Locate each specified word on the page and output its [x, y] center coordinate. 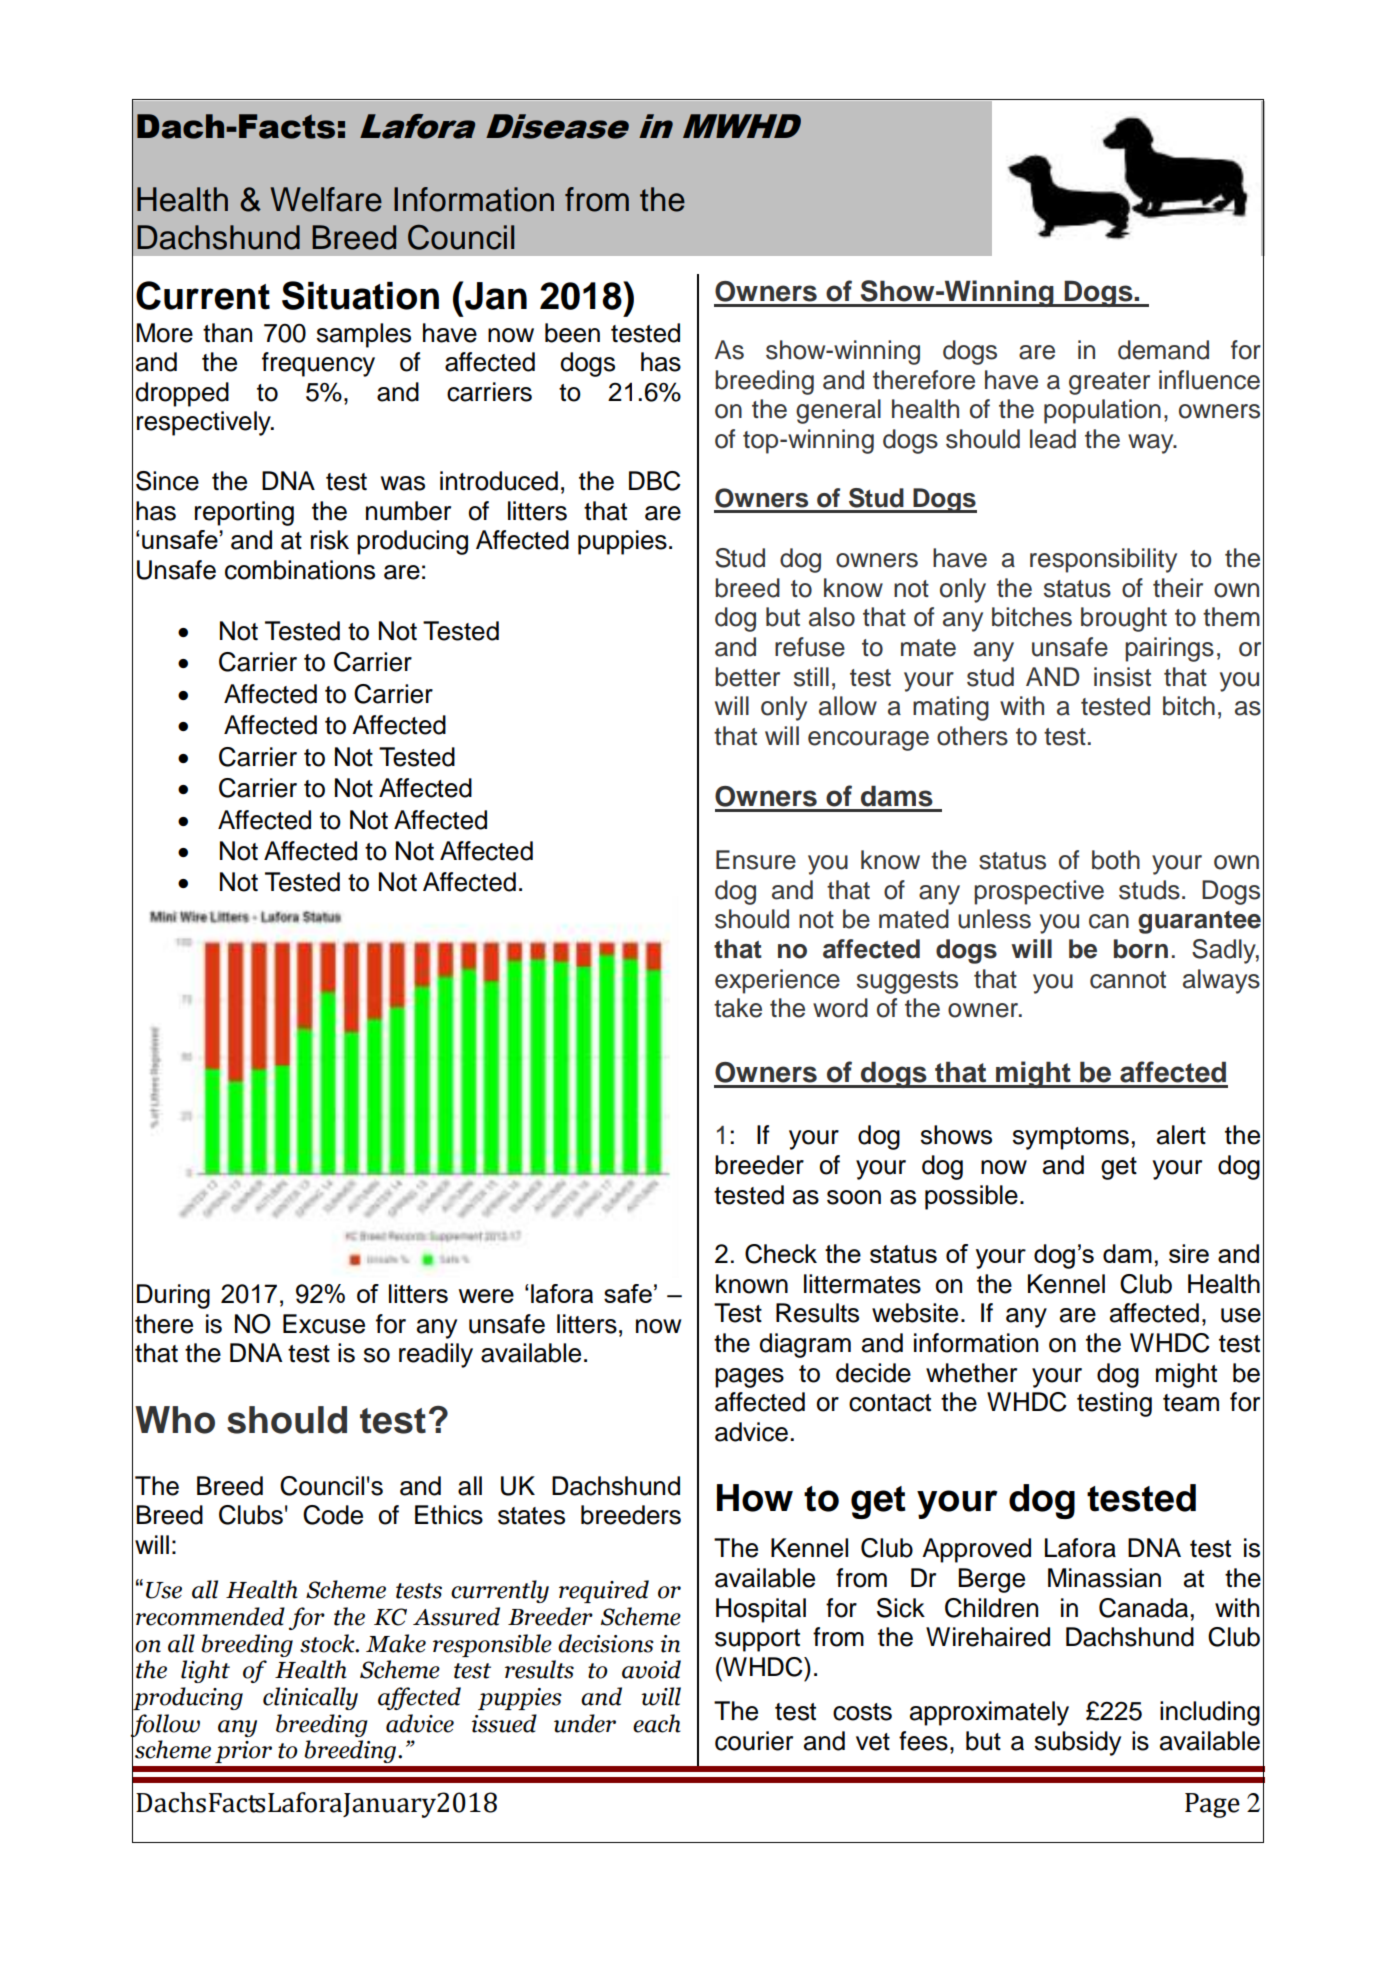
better [747, 677]
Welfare [326, 199]
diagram [805, 1345]
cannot [1128, 980]
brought [1124, 619]
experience [777, 981]
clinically [310, 1698]
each [657, 1723]
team [1191, 1403]
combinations [300, 570]
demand [1163, 350]
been [572, 333]
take [738, 1008]
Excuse [324, 1324]
